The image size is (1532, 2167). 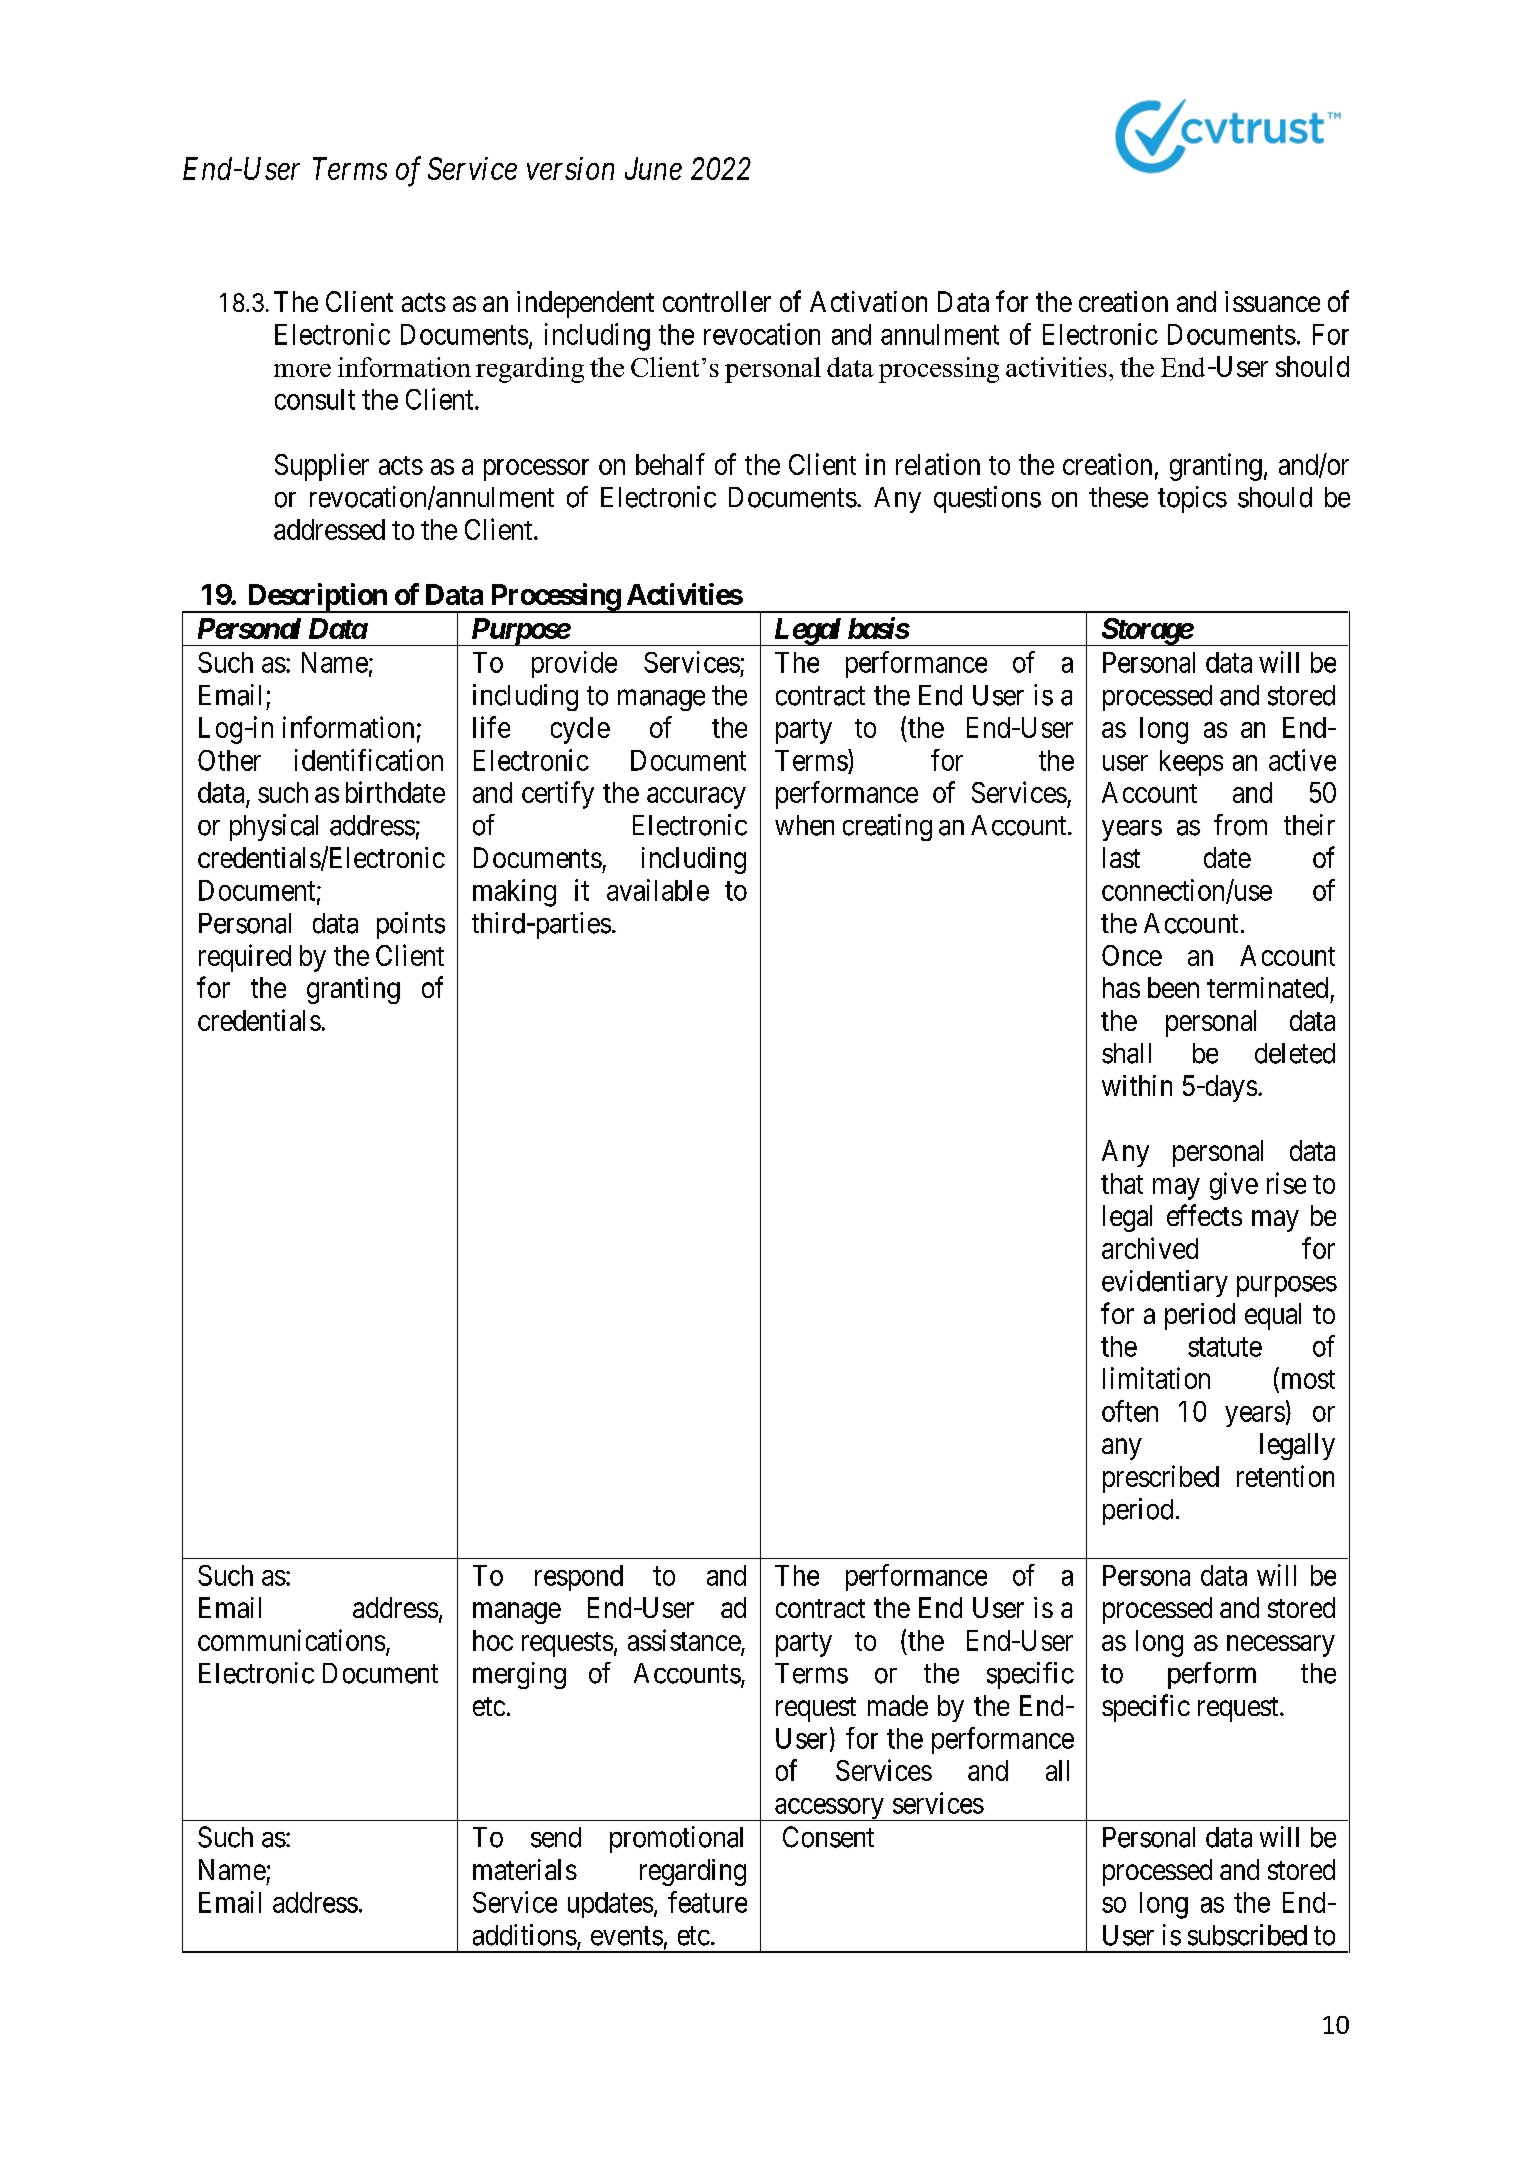 I want to click on issuance, so click(x=1272, y=301).
